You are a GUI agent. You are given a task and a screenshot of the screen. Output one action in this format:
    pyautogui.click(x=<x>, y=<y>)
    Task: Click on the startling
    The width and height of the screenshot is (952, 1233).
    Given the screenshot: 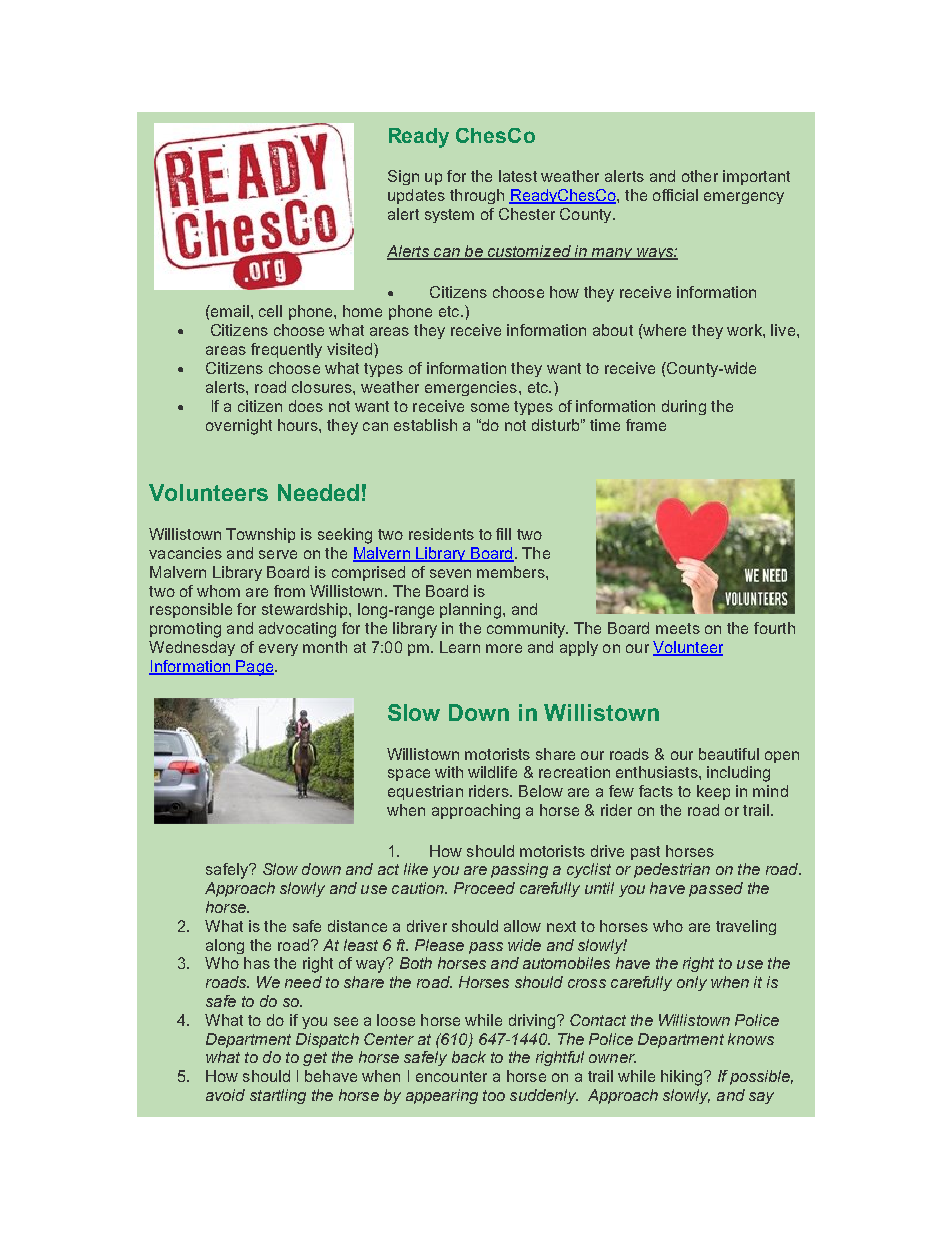 What is the action you would take?
    pyautogui.click(x=278, y=1096)
